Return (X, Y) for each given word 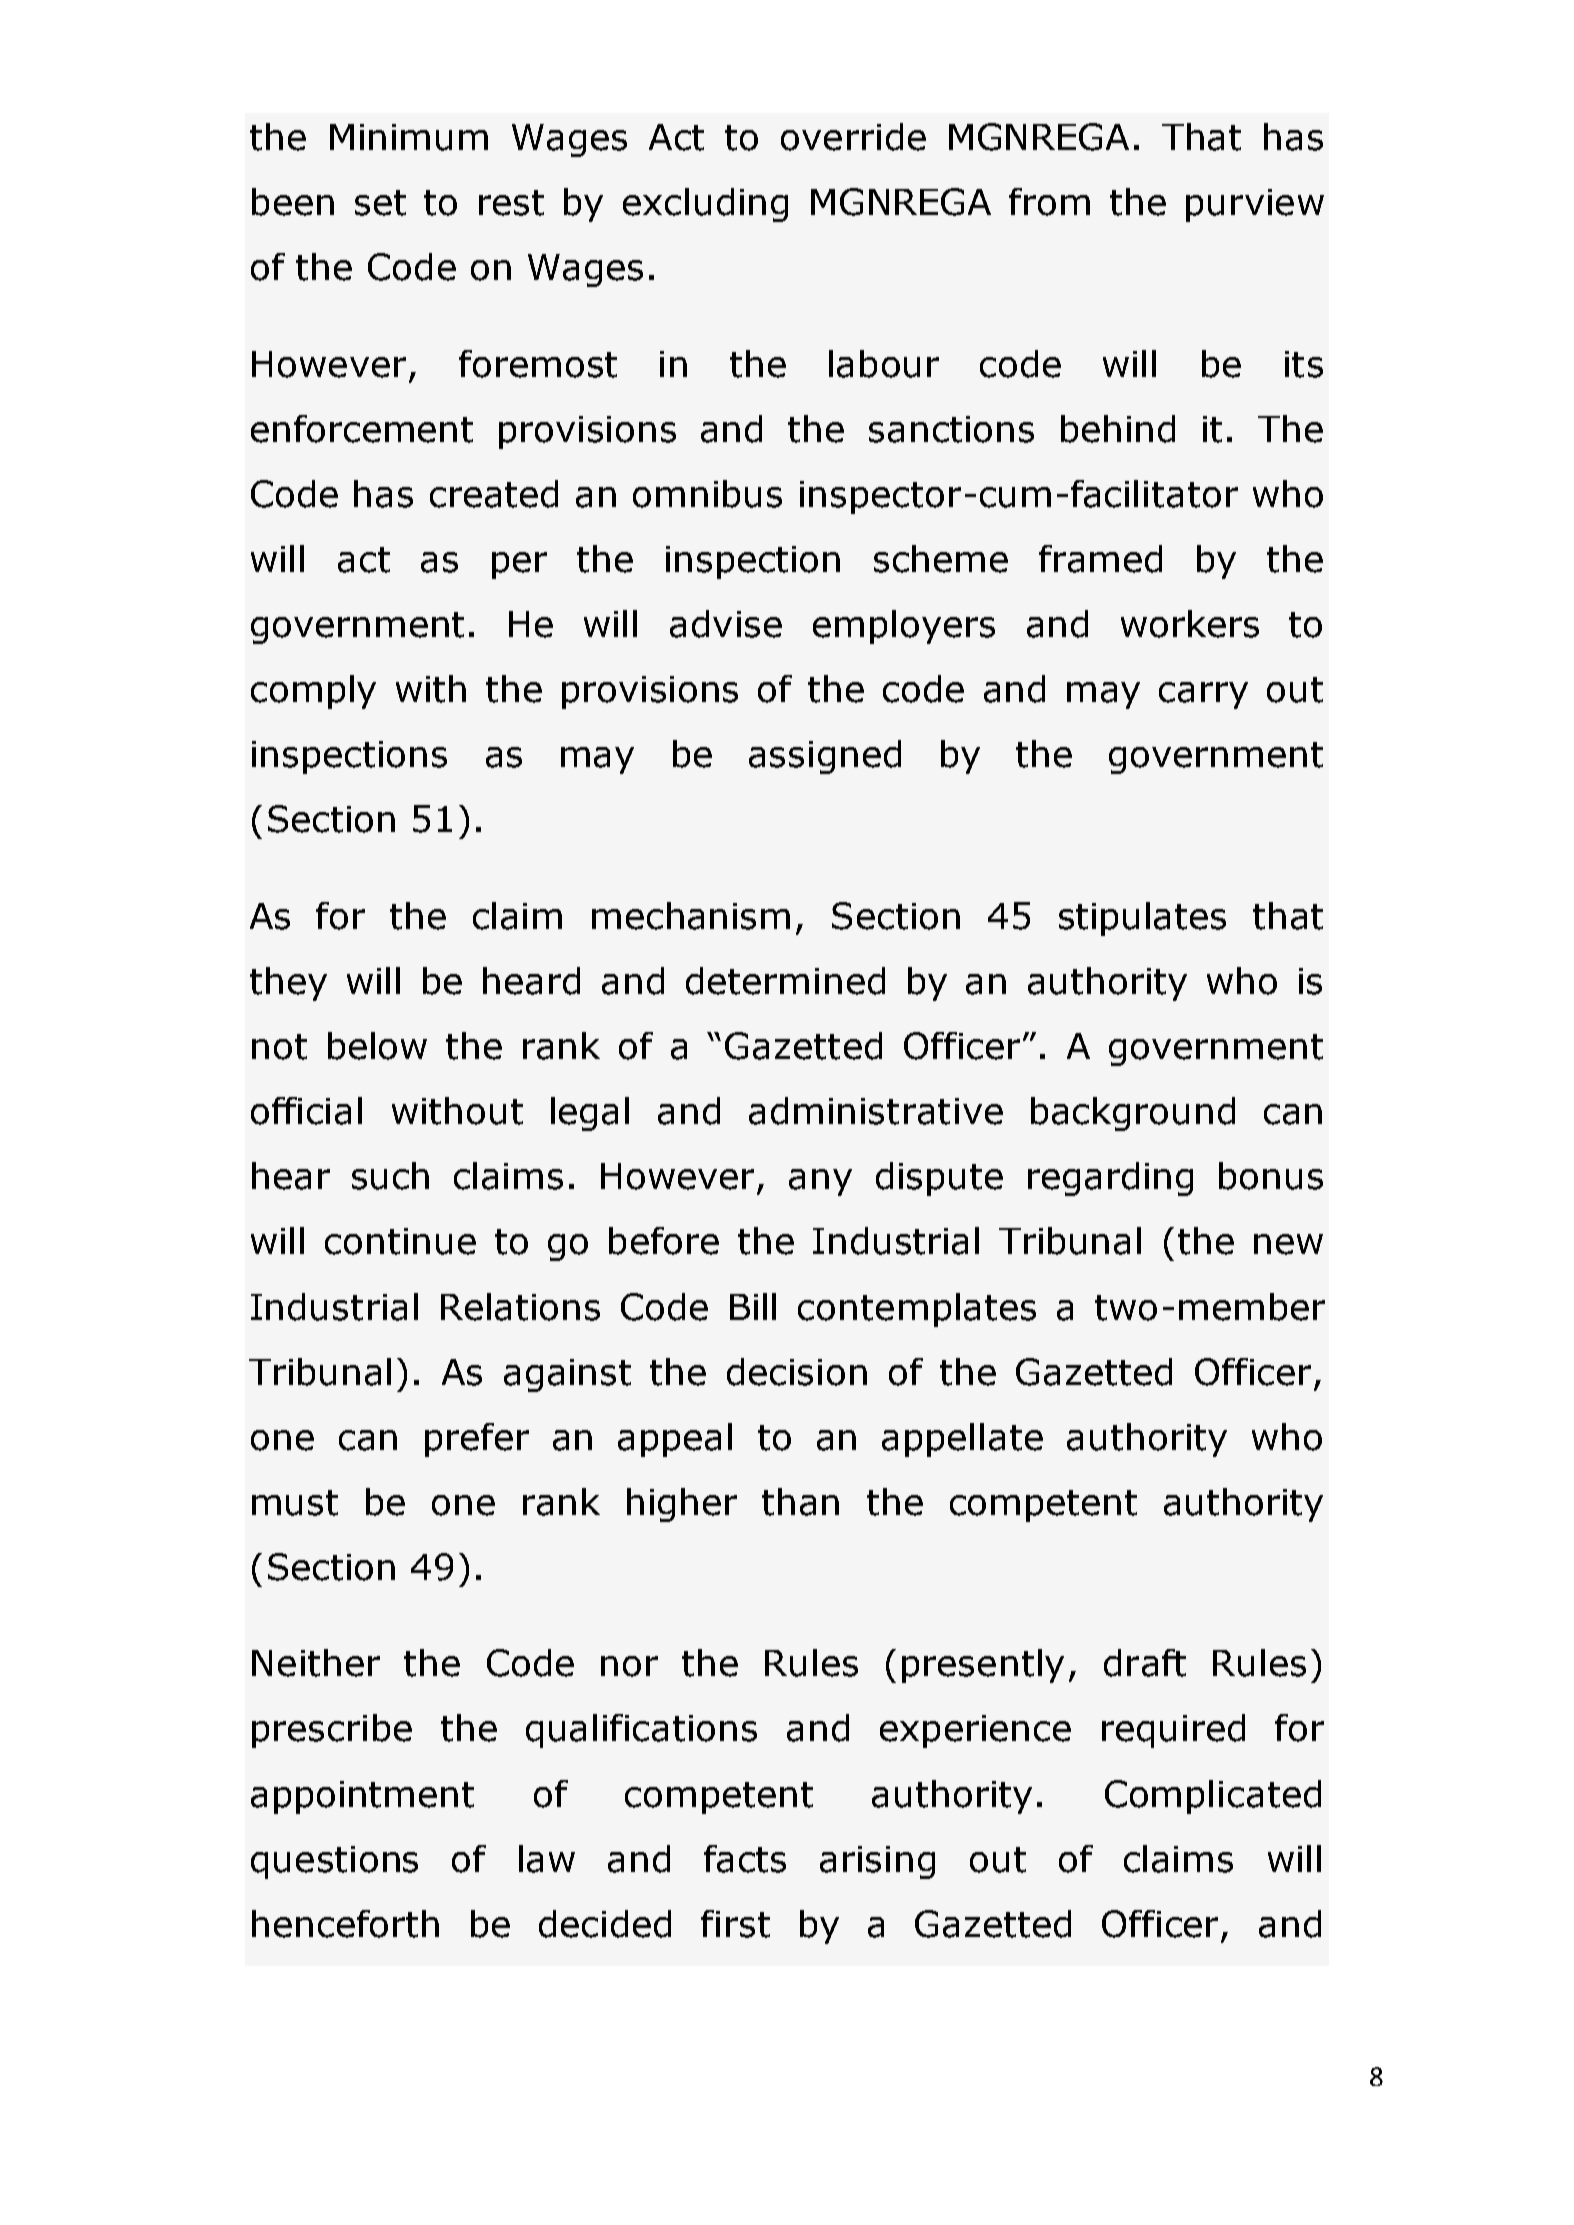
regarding (1110, 1179)
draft (1145, 1663)
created (494, 494)
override (853, 137)
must (295, 1503)
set (380, 203)
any (820, 1182)
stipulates (1142, 919)
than (800, 1502)
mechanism (691, 916)
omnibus (707, 494)
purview (1255, 205)
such (390, 1176)
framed (1100, 559)
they (288, 984)
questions (334, 1862)
